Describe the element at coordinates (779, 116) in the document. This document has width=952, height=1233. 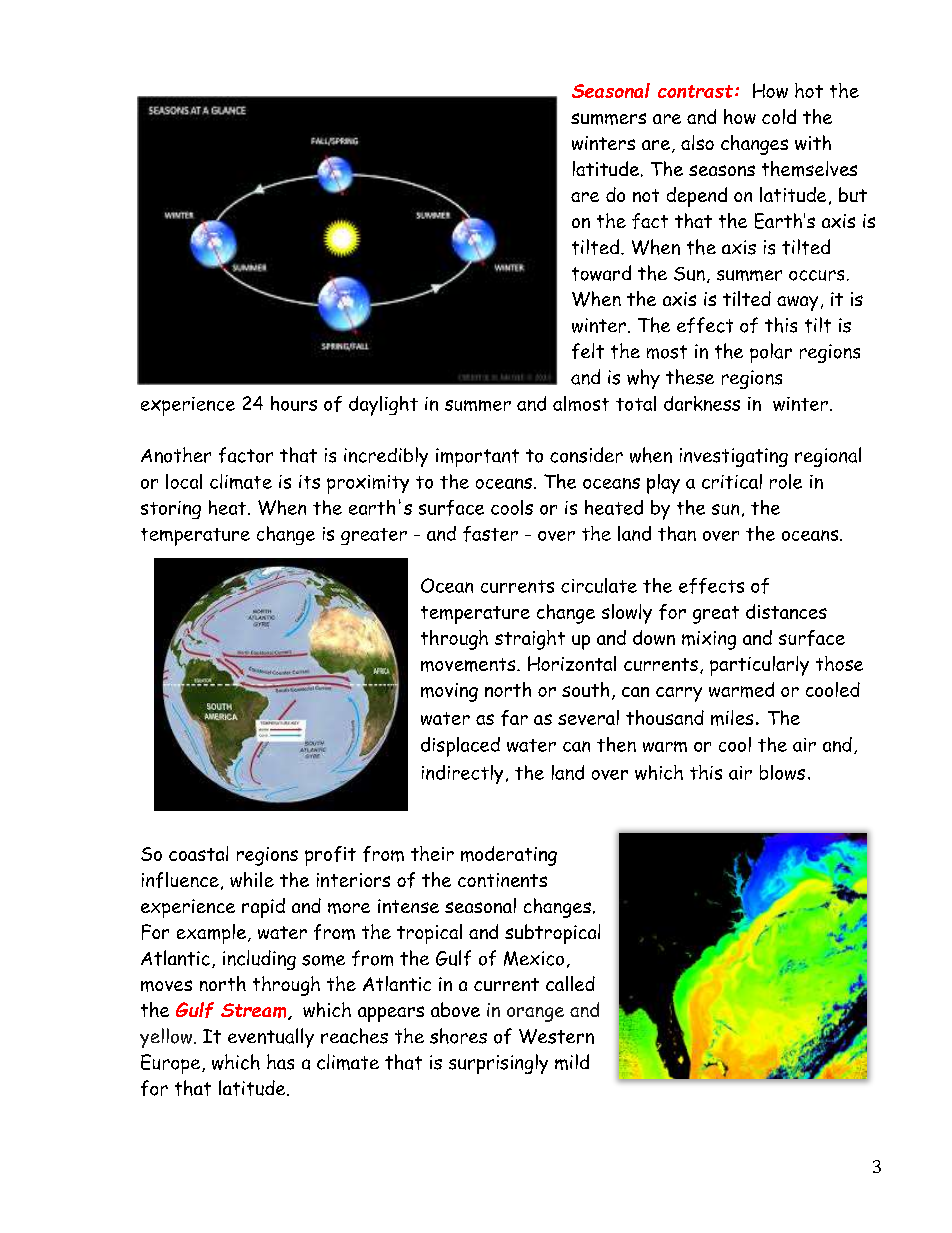
I see `cold` at that location.
